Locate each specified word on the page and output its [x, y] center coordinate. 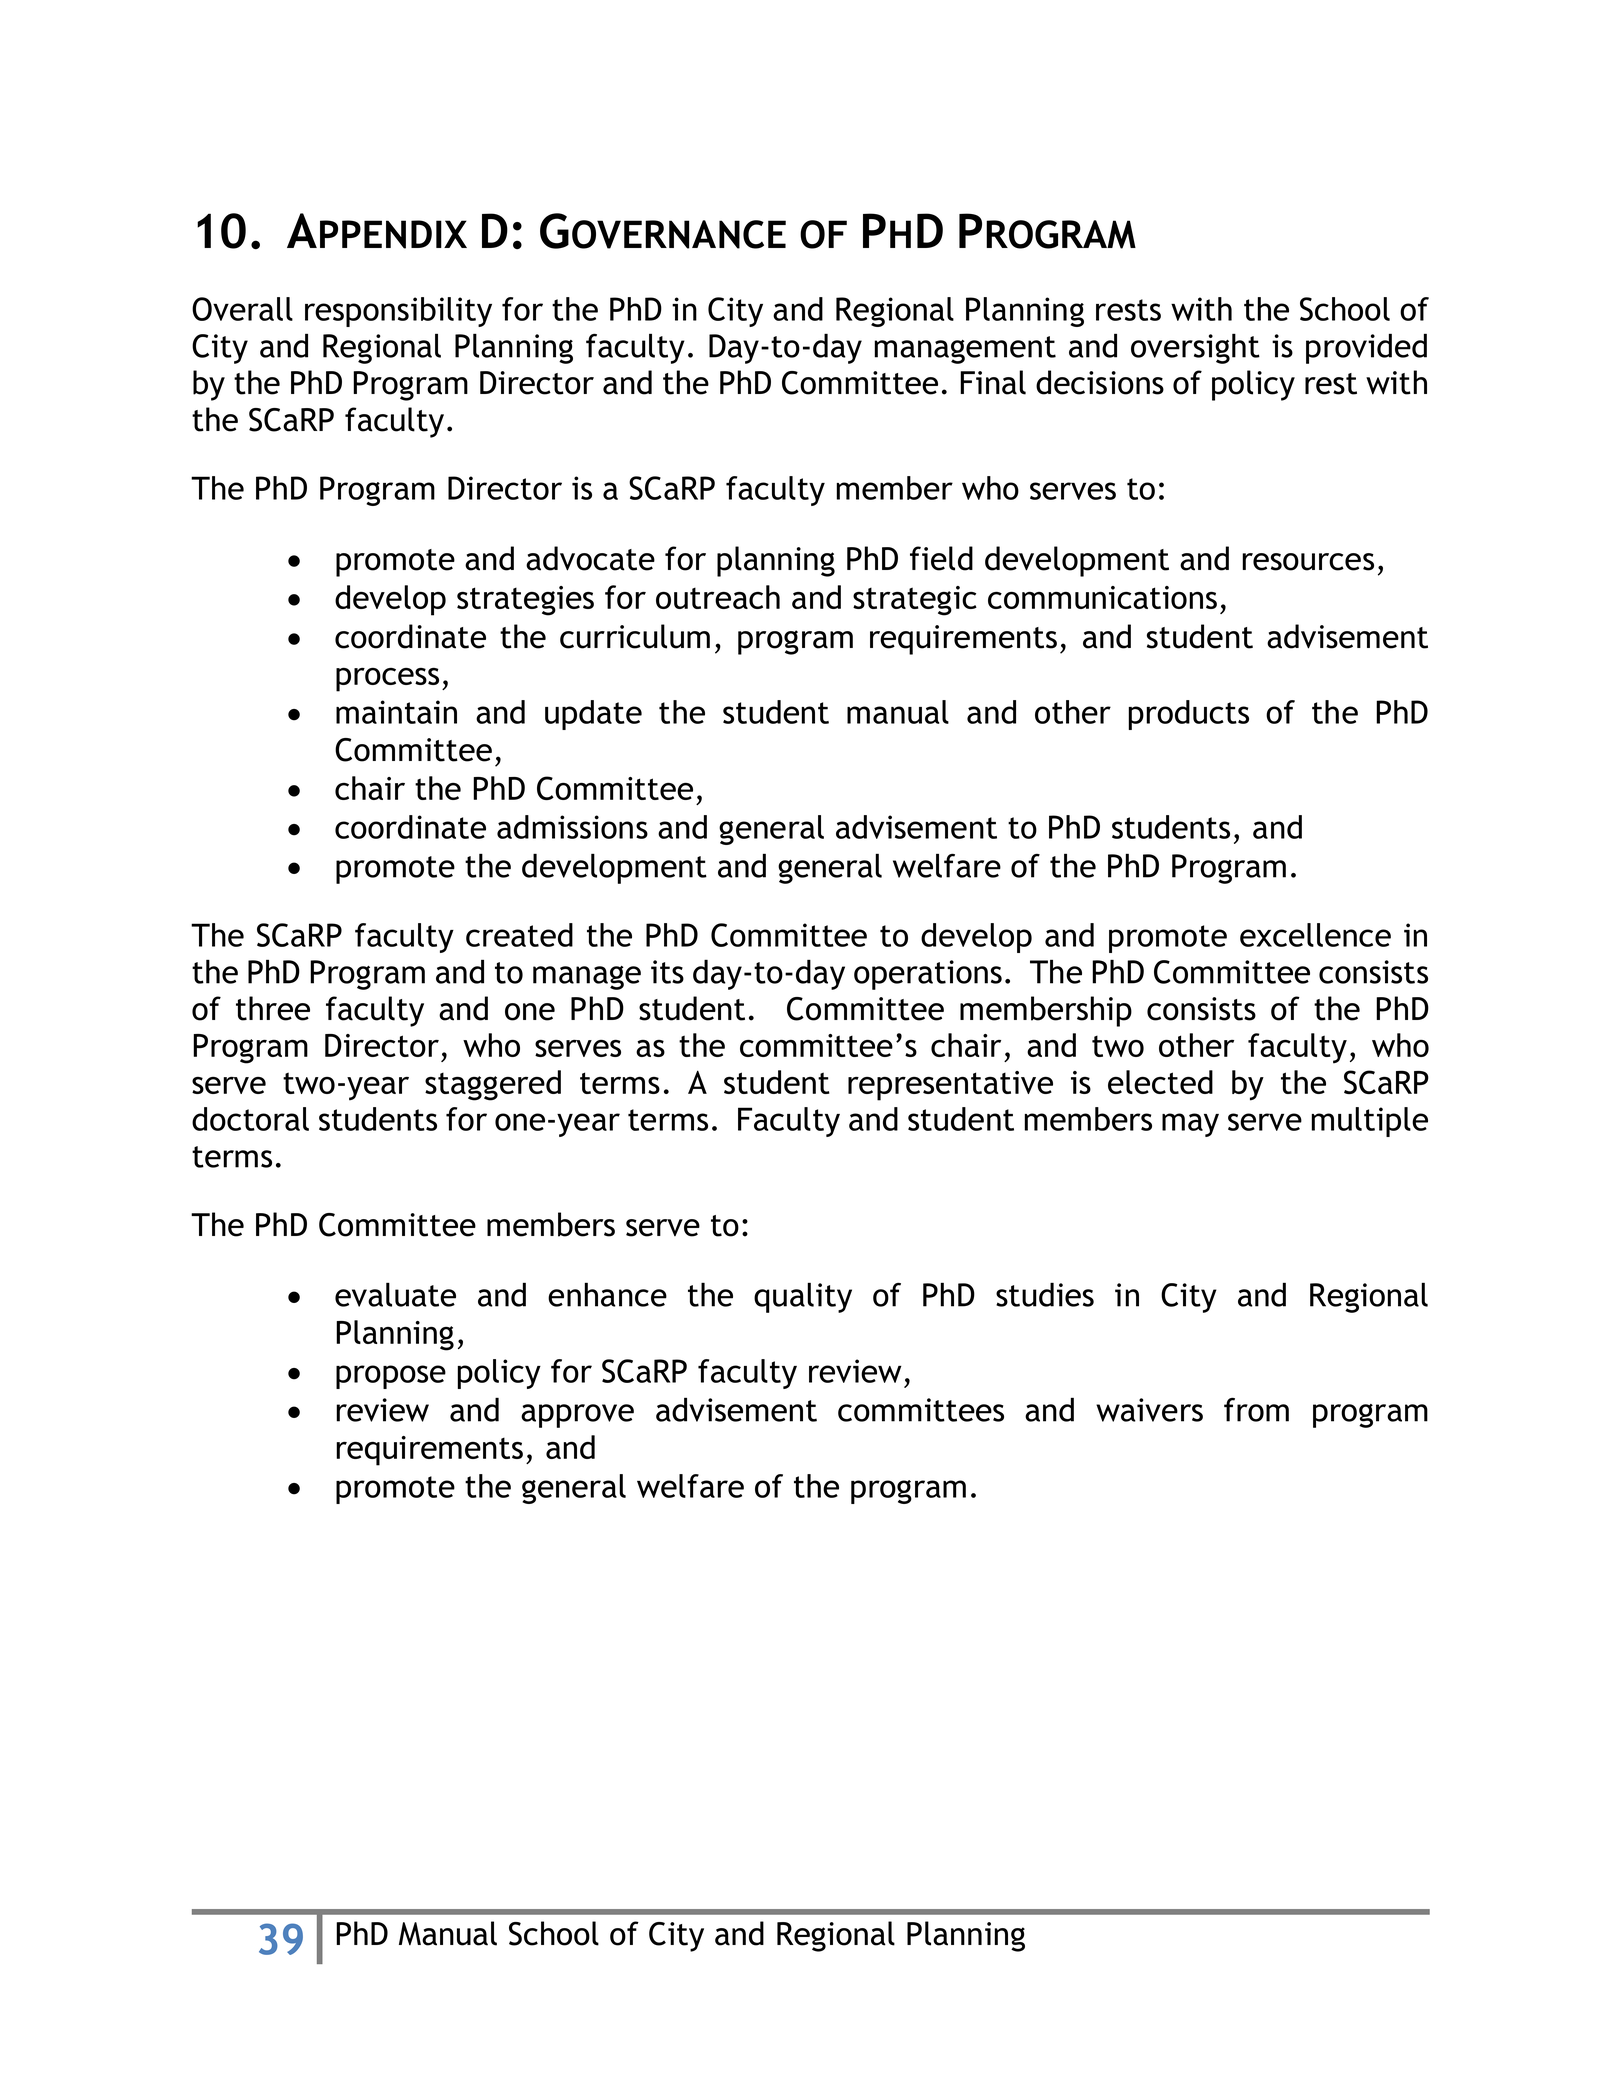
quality [803, 1297]
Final [993, 382]
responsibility [398, 312]
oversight [1195, 348]
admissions [572, 827]
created [519, 935]
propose [391, 1377]
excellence [1315, 935]
